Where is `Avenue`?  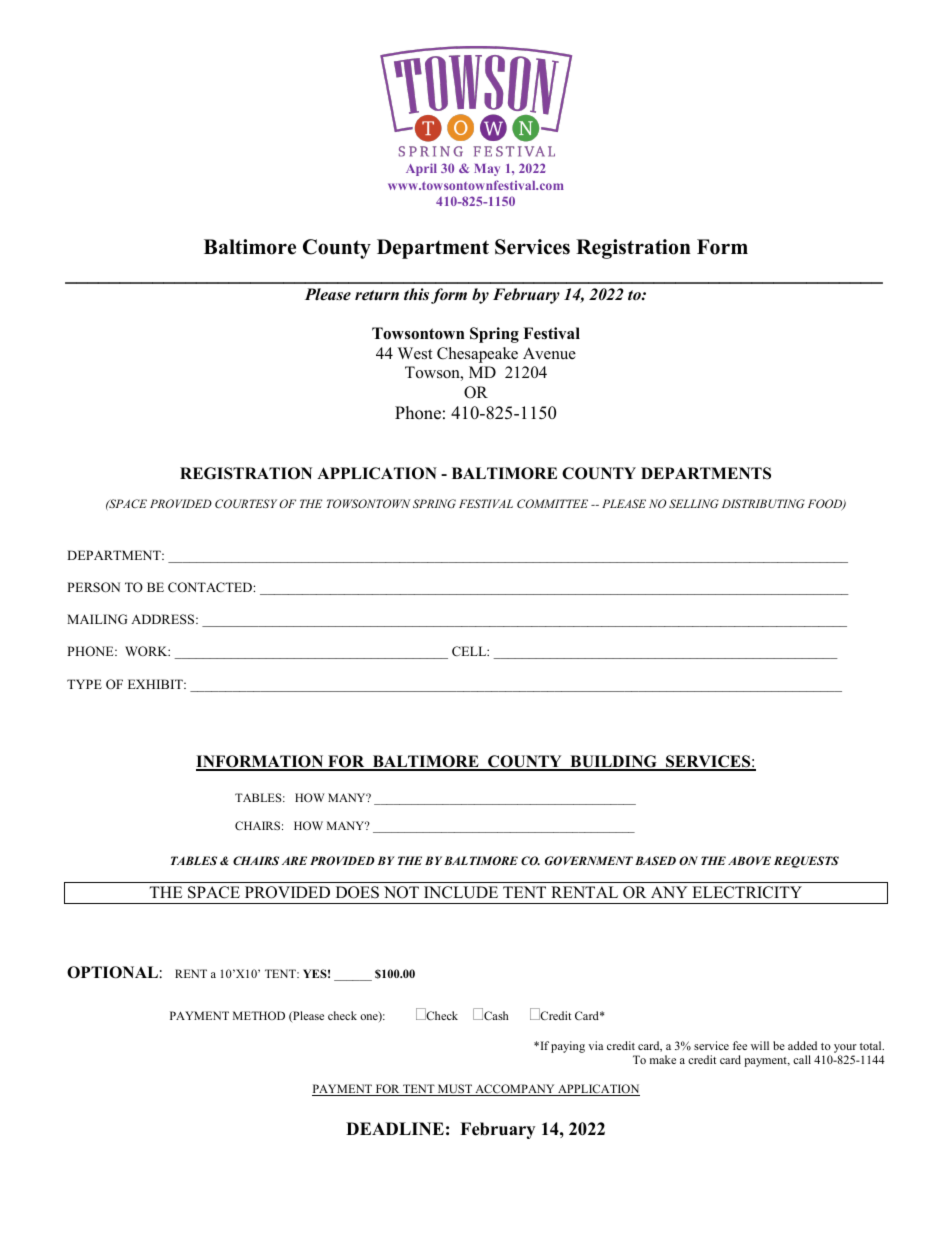
Avenue is located at coordinates (549, 353).
